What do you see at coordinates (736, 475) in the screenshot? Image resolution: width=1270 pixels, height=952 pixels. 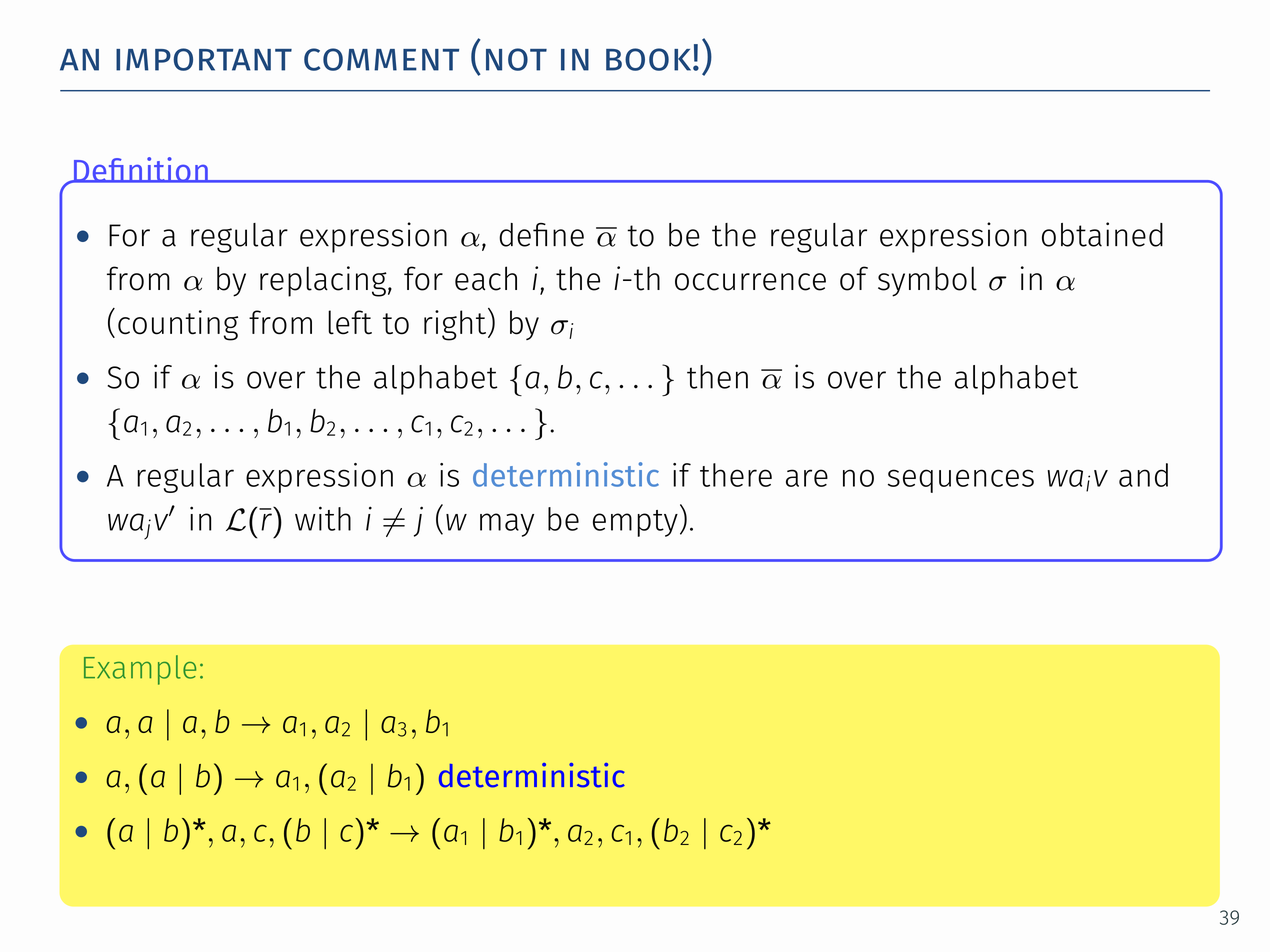 I see `there` at bounding box center [736, 475].
